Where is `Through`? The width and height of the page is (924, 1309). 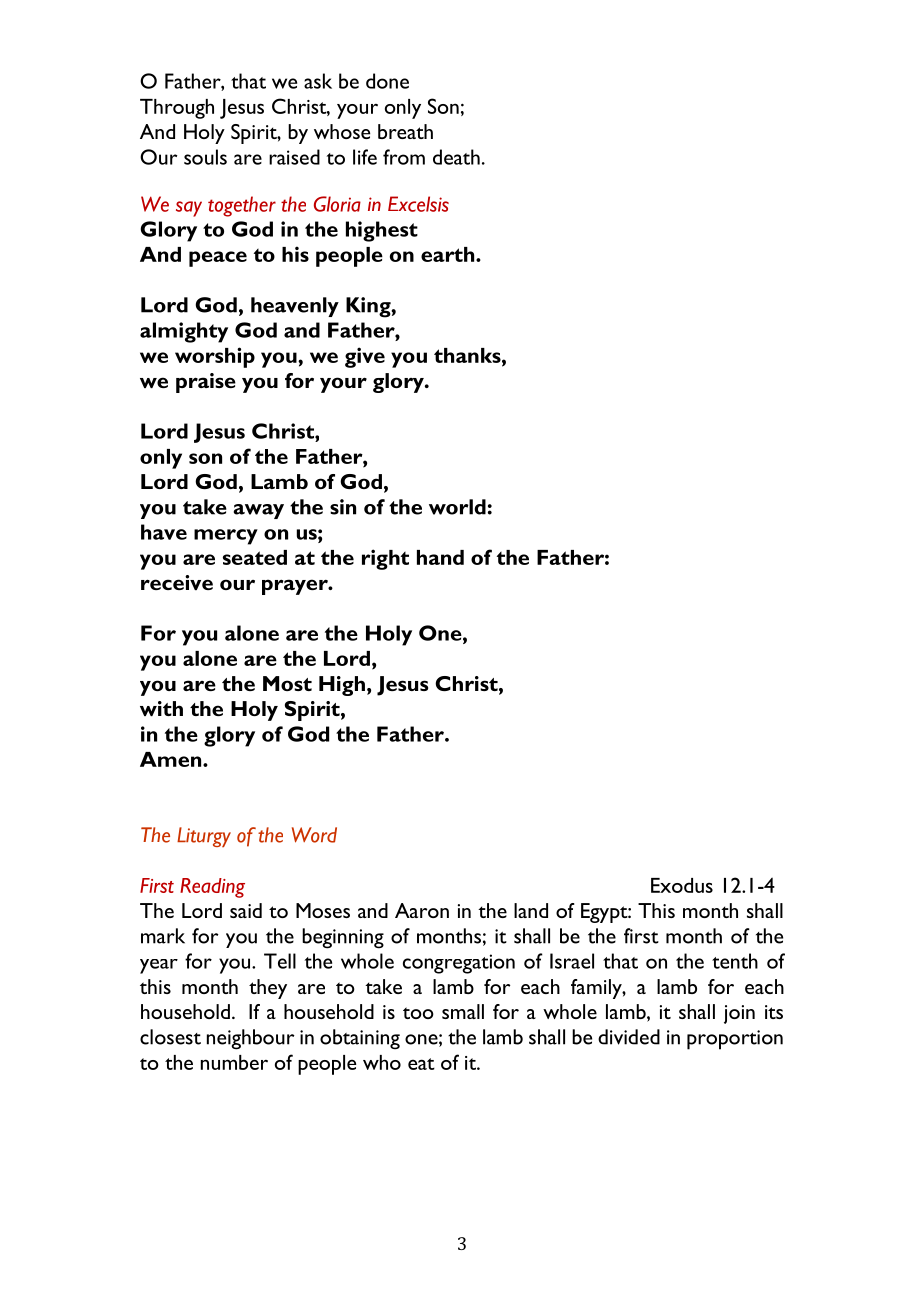
Through is located at coordinates (177, 109).
